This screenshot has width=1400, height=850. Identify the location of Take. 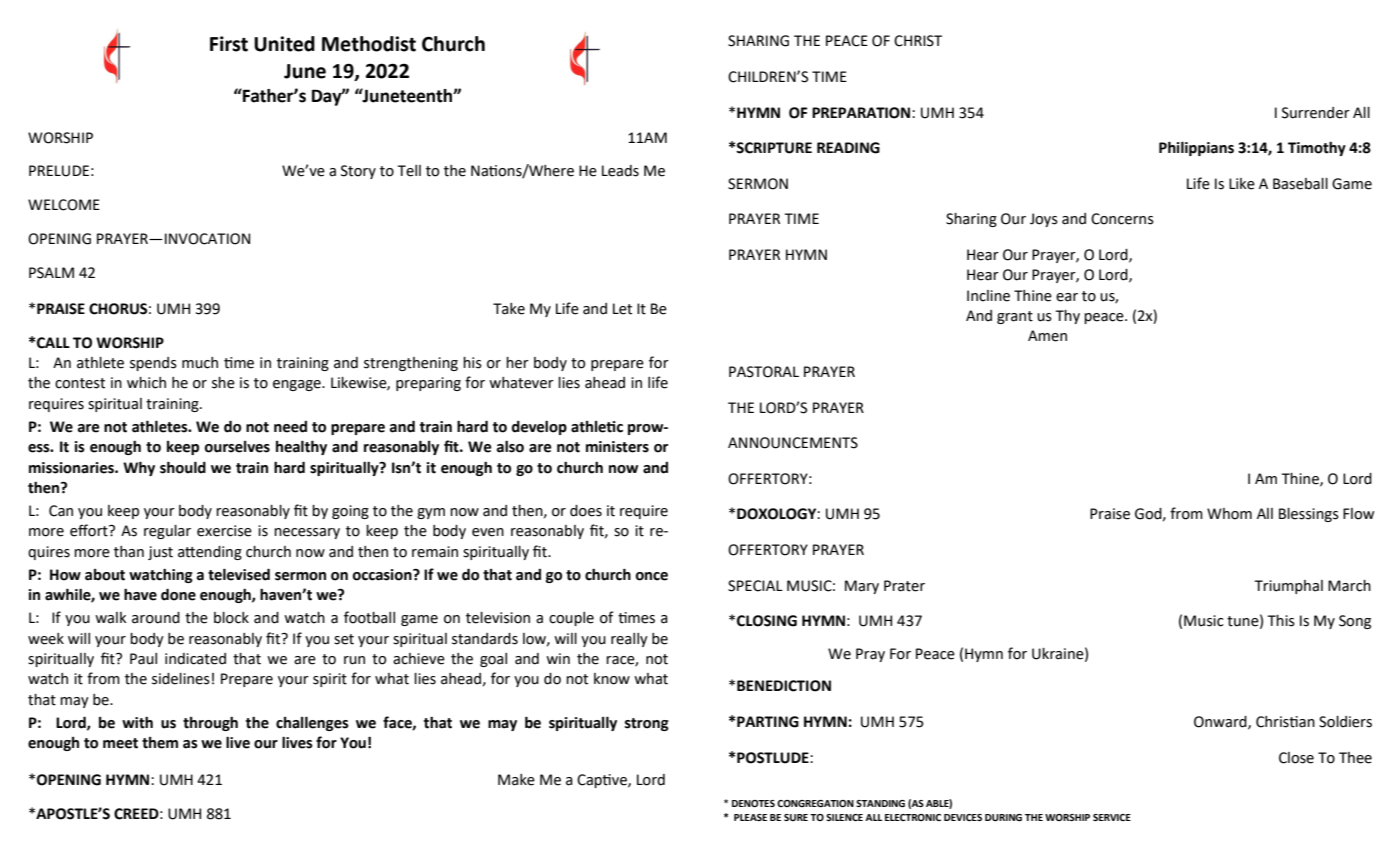
(509, 309).
